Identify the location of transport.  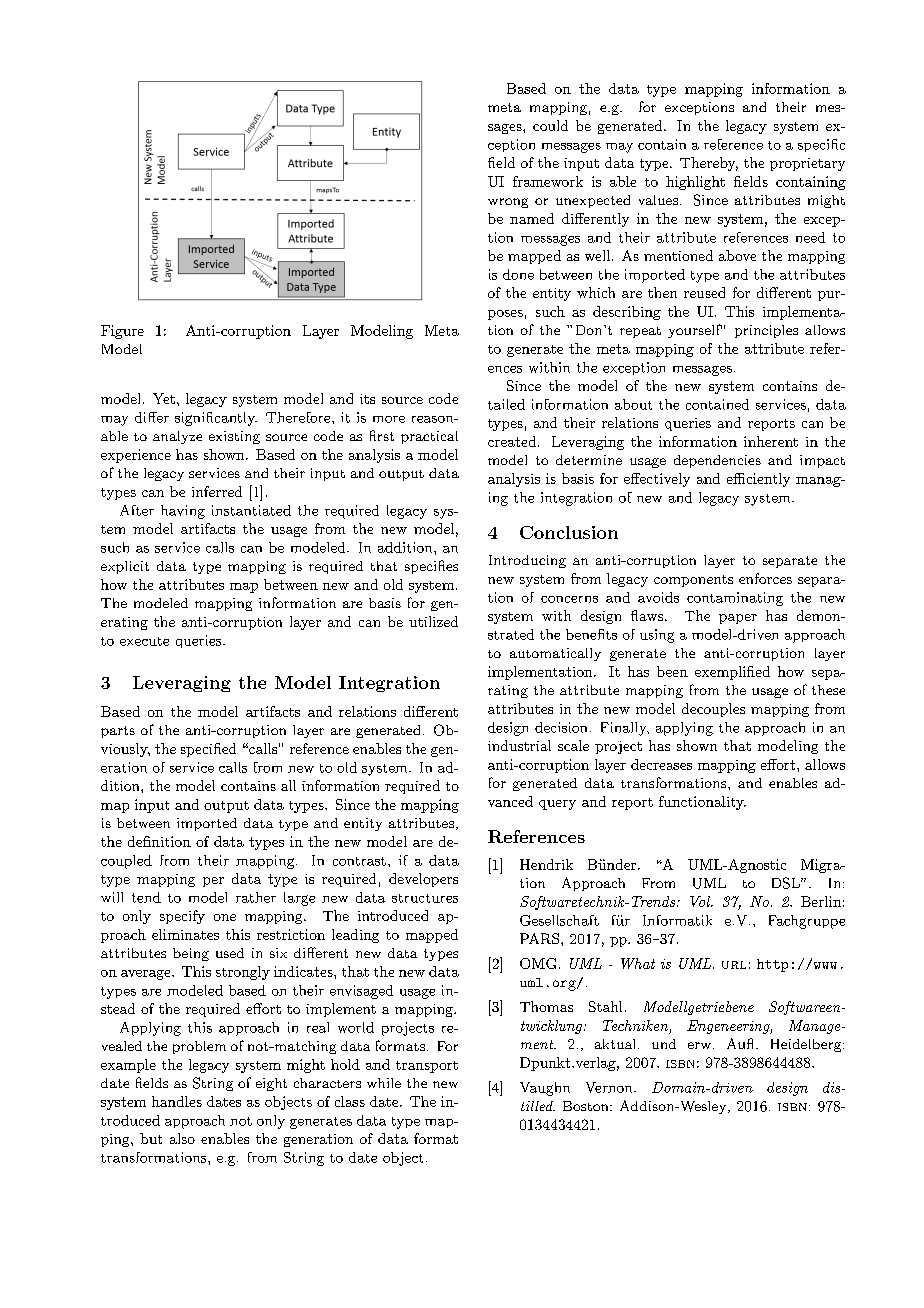
(427, 1067).
